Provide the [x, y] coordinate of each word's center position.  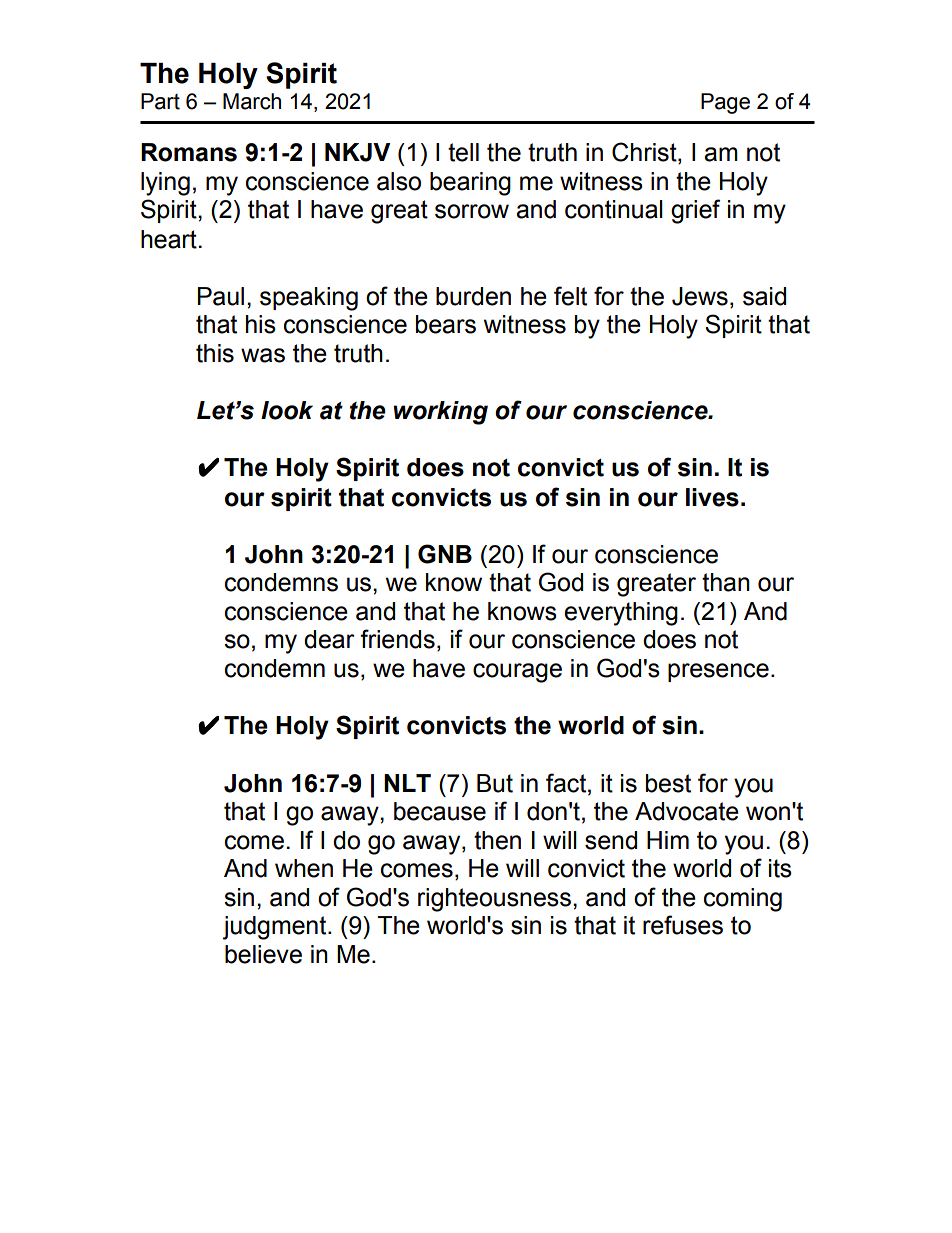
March [252, 101]
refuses [683, 925]
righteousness [494, 900]
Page [725, 103]
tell [463, 152]
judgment [276, 928]
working [440, 413]
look [287, 410]
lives [712, 497]
